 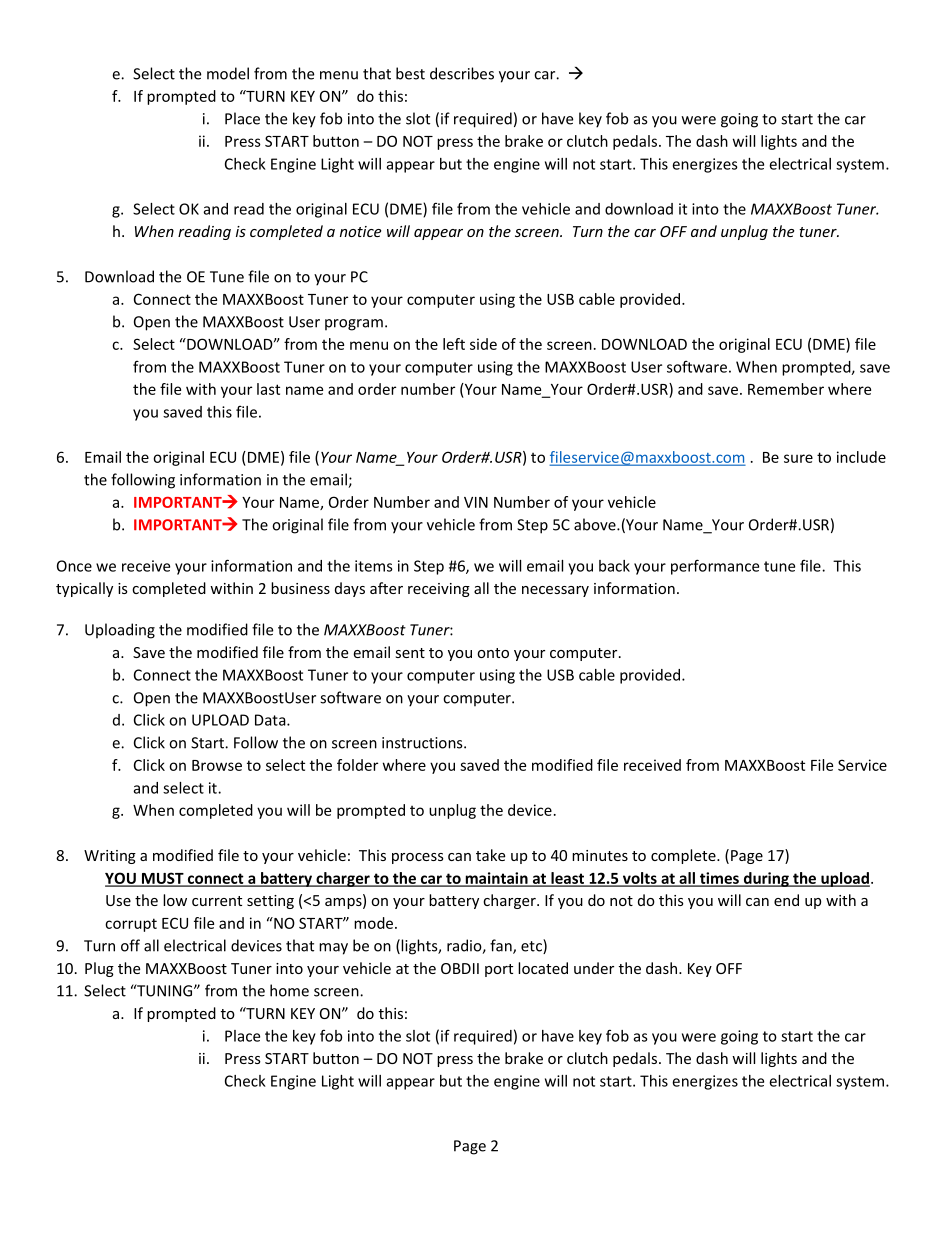 What do you see at coordinates (410, 73) in the page?
I see `best` at bounding box center [410, 73].
